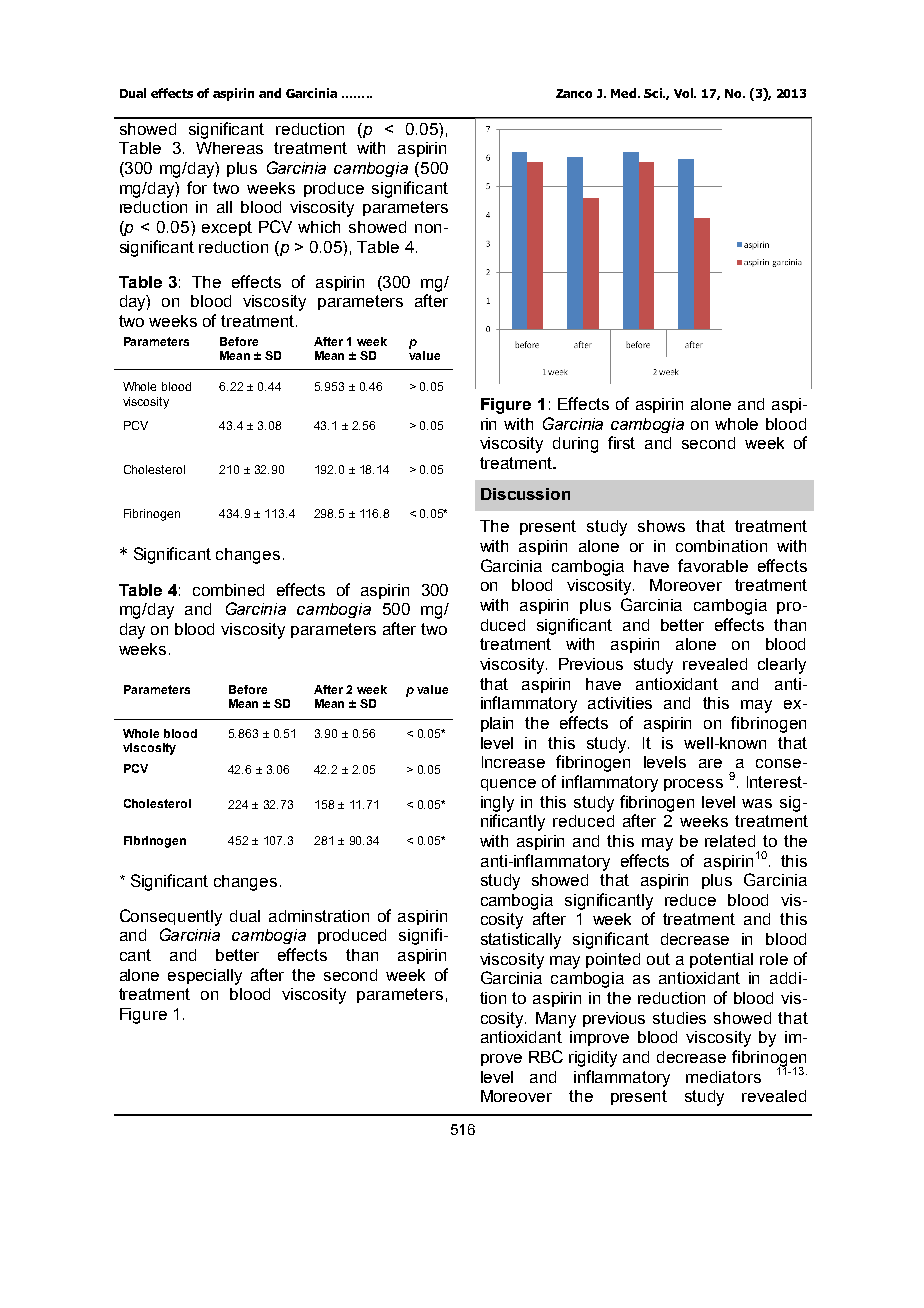  What do you see at coordinates (713, 565) in the screenshot?
I see `favorable` at bounding box center [713, 565].
